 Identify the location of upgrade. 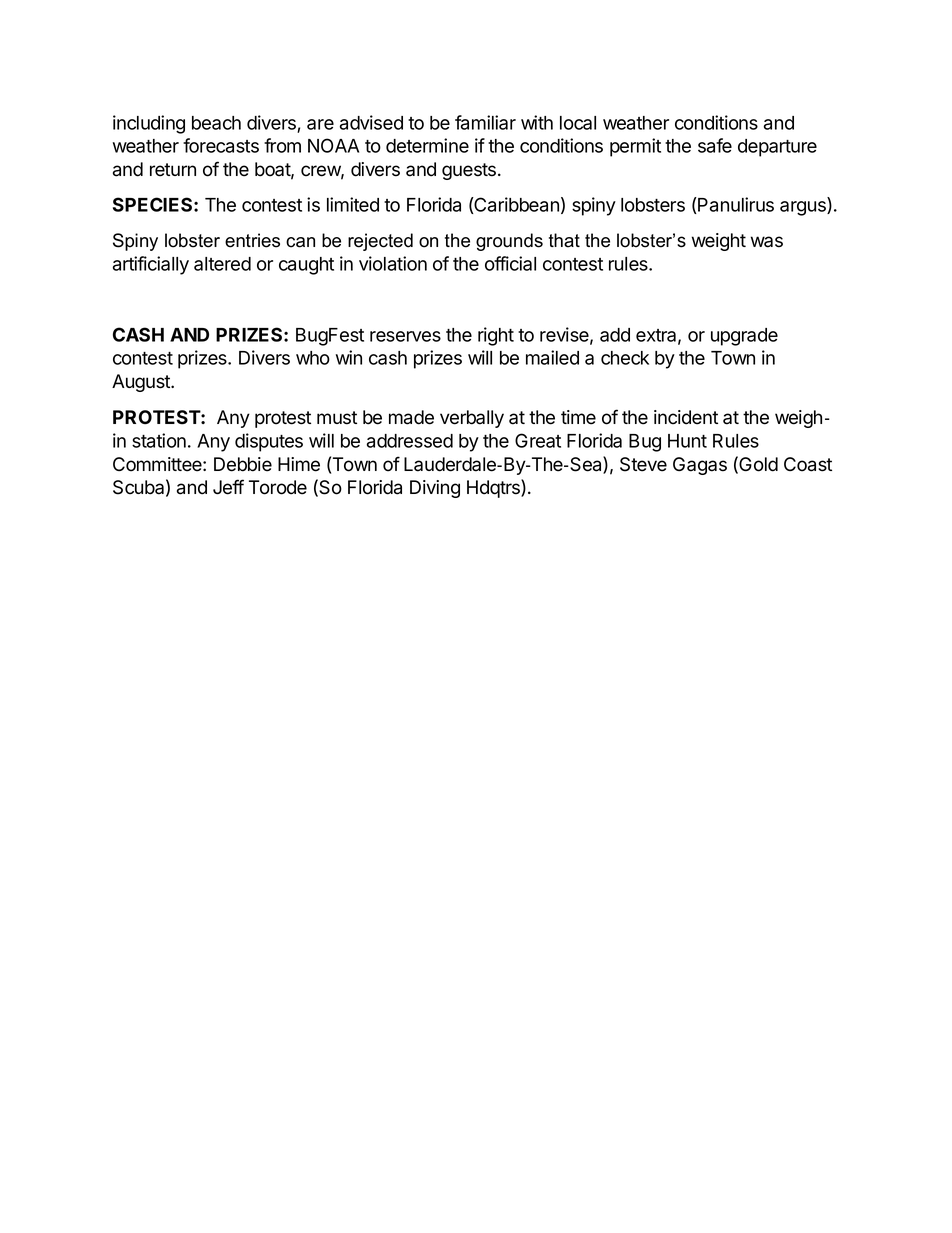
(744, 337).
